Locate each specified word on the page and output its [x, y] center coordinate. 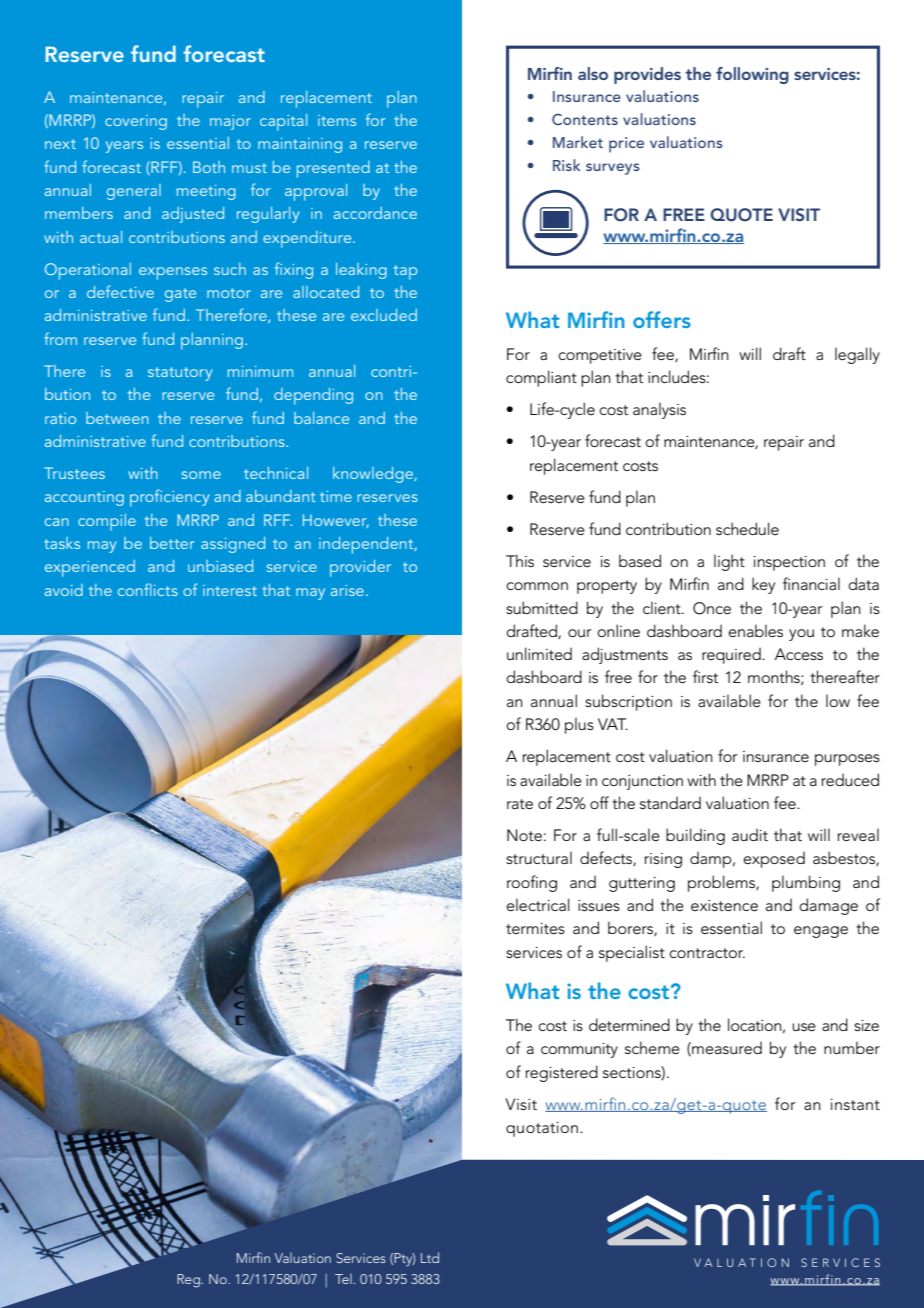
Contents [585, 120]
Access [799, 654]
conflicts [148, 589]
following [752, 75]
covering [136, 122]
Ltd [430, 1257]
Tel [343, 1278]
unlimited [539, 653]
